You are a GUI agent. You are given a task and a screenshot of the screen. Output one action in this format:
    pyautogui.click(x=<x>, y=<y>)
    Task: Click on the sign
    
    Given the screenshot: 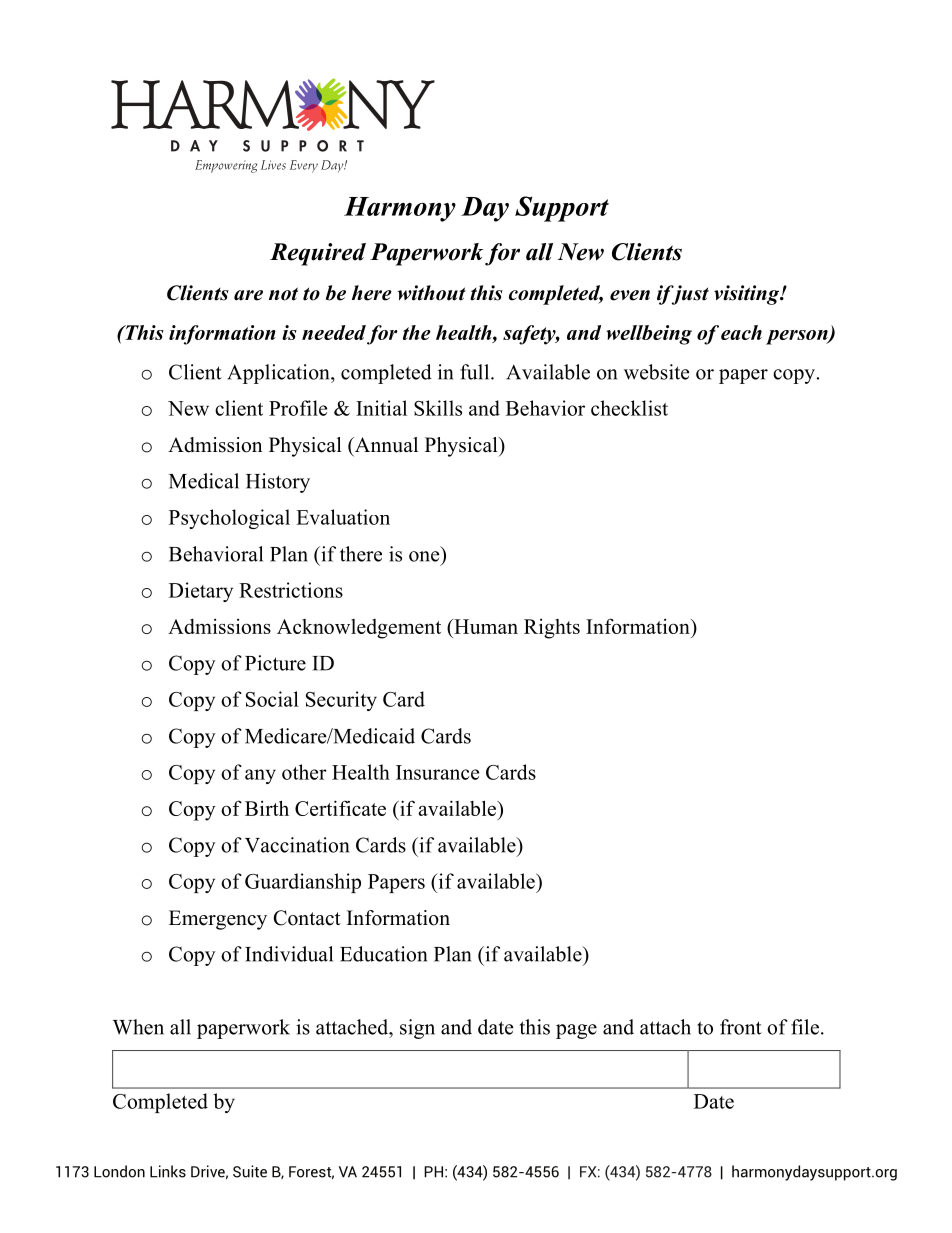 What is the action you would take?
    pyautogui.click(x=417, y=1029)
